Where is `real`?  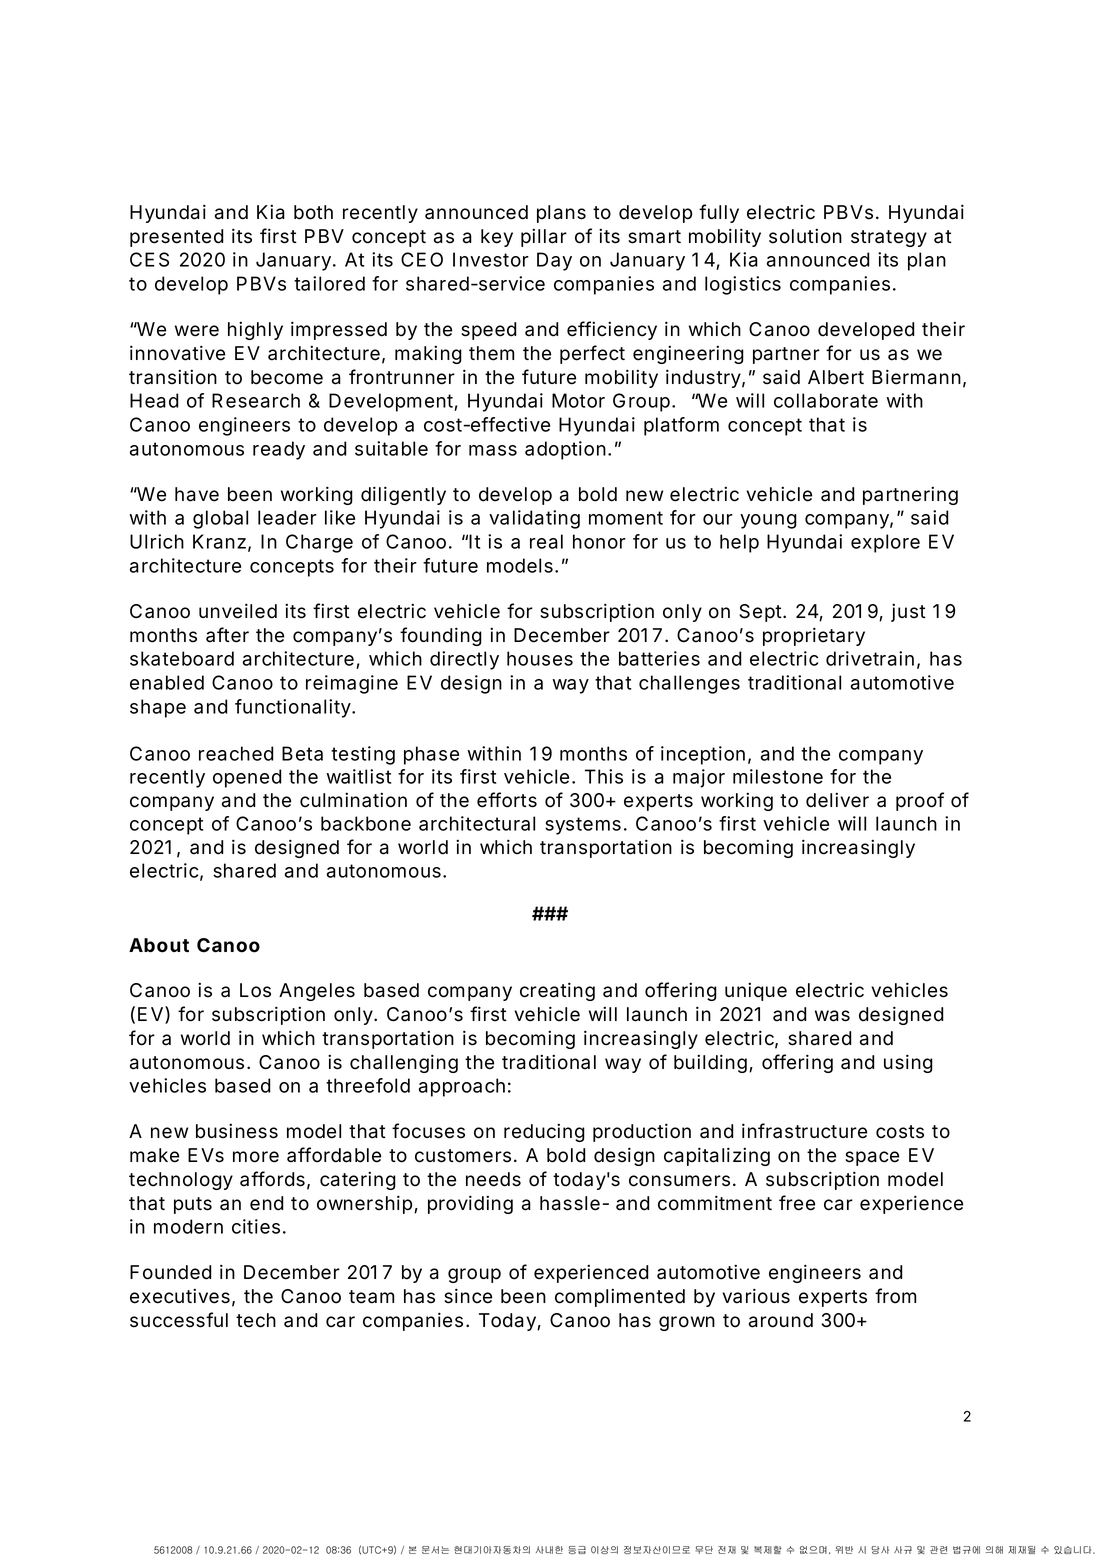
real is located at coordinates (546, 541).
